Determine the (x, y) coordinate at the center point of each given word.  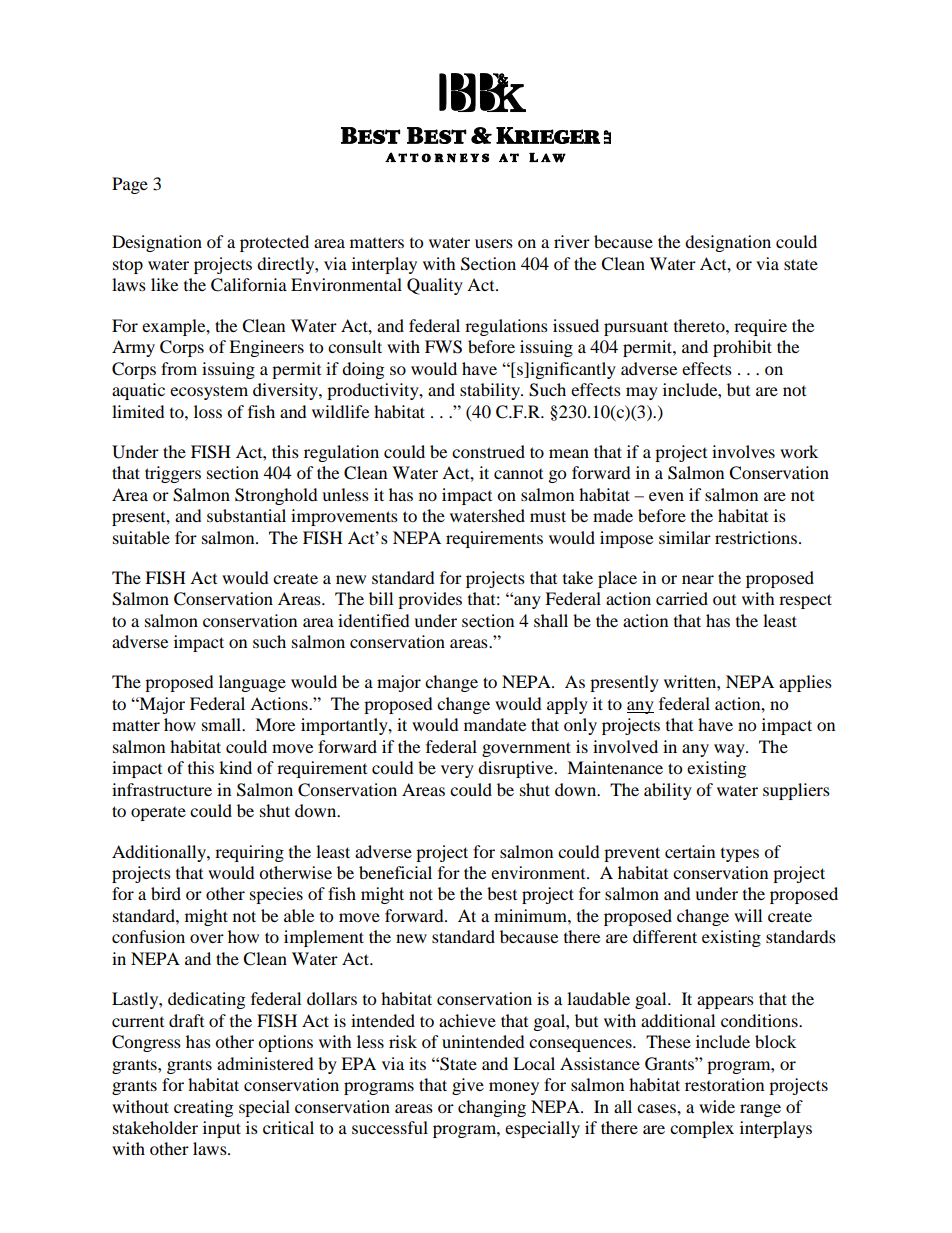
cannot (518, 474)
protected (274, 243)
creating (203, 1108)
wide (717, 1106)
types (740, 855)
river (572, 241)
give (468, 1086)
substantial (246, 515)
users (494, 243)
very (457, 771)
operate (158, 814)
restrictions (757, 537)
